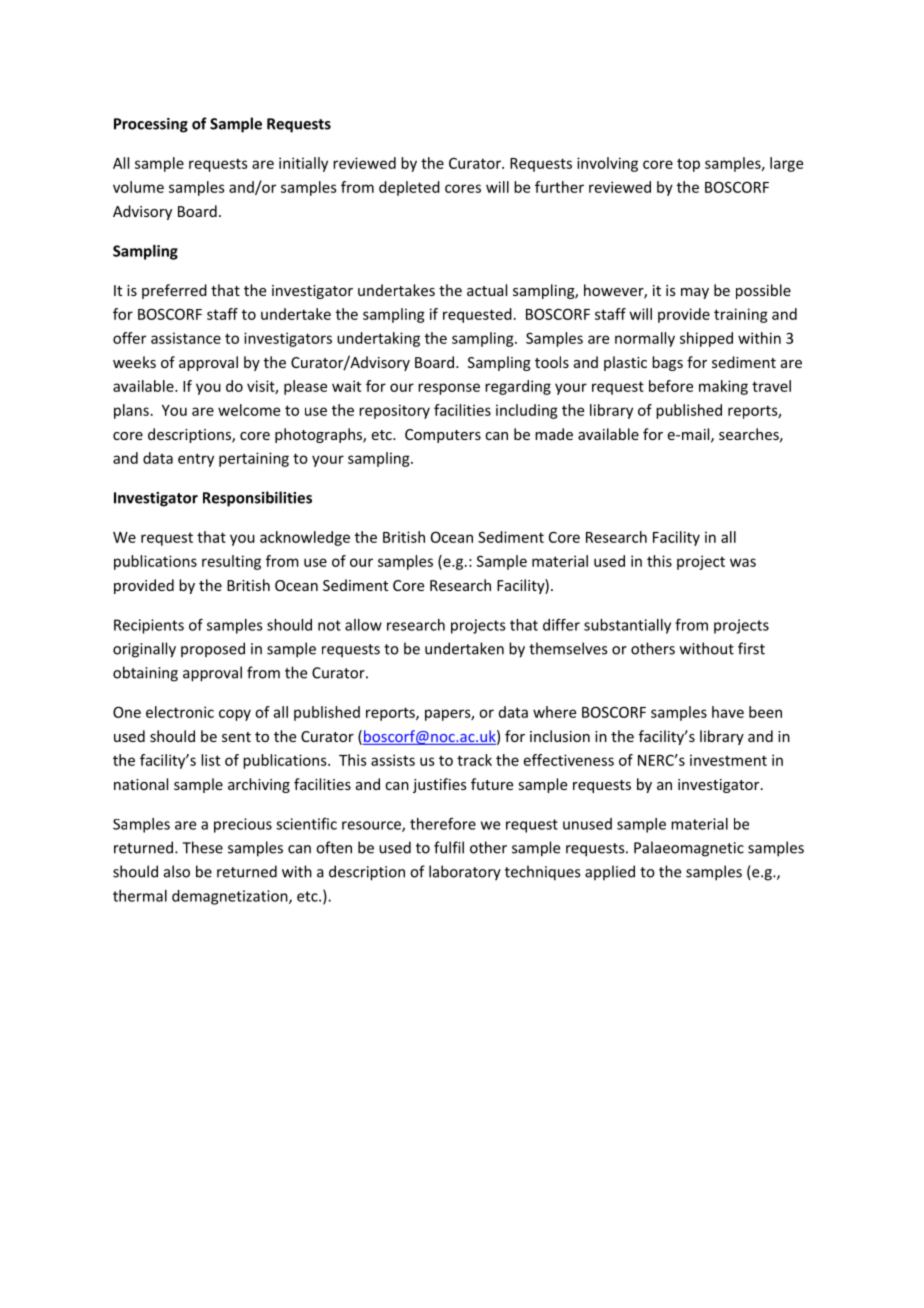 This screenshot has width=924, height=1308. Describe the element at coordinates (151, 125) in the screenshot. I see `Processing` at that location.
